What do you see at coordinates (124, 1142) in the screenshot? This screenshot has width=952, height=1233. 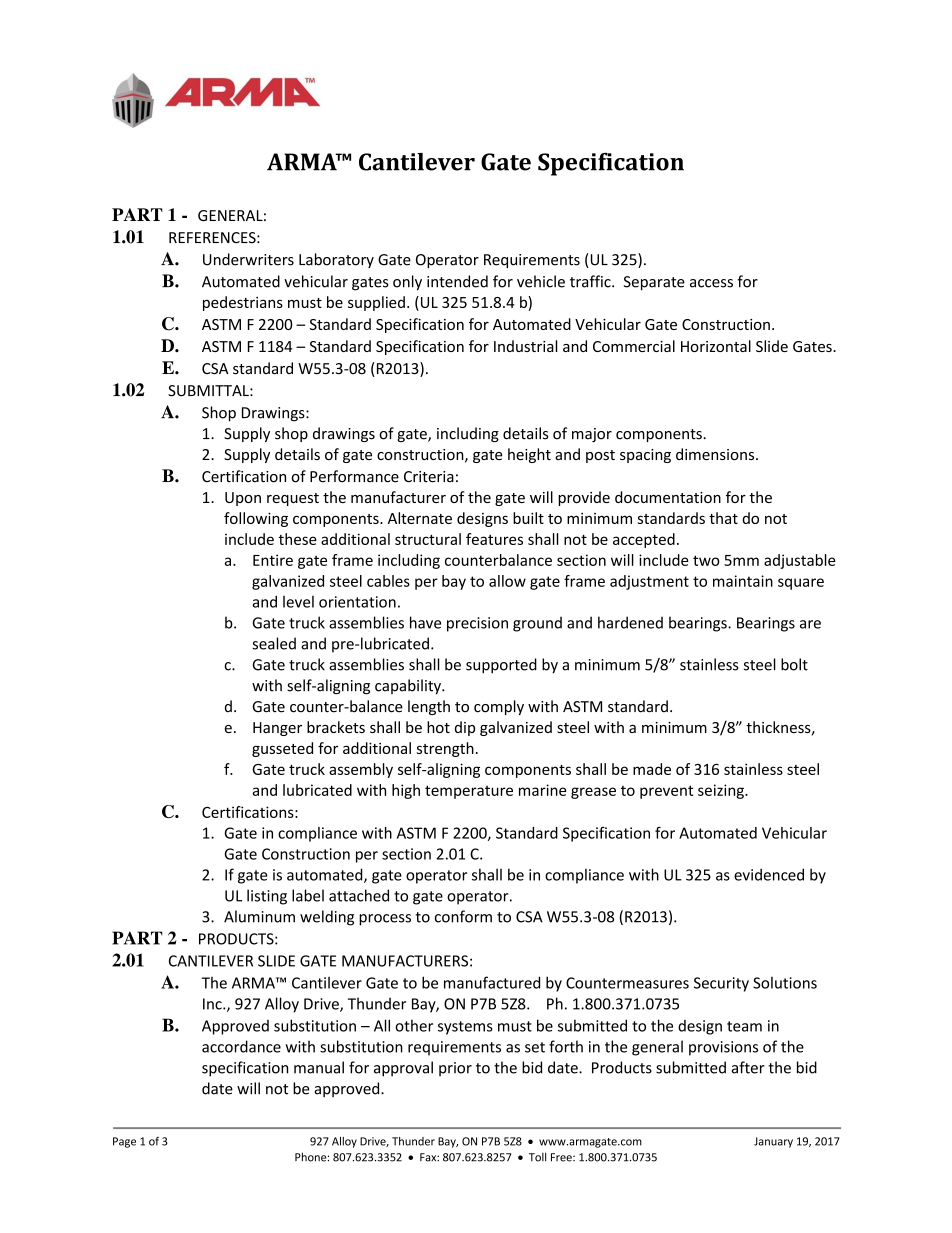 I see `Page` at bounding box center [124, 1142].
